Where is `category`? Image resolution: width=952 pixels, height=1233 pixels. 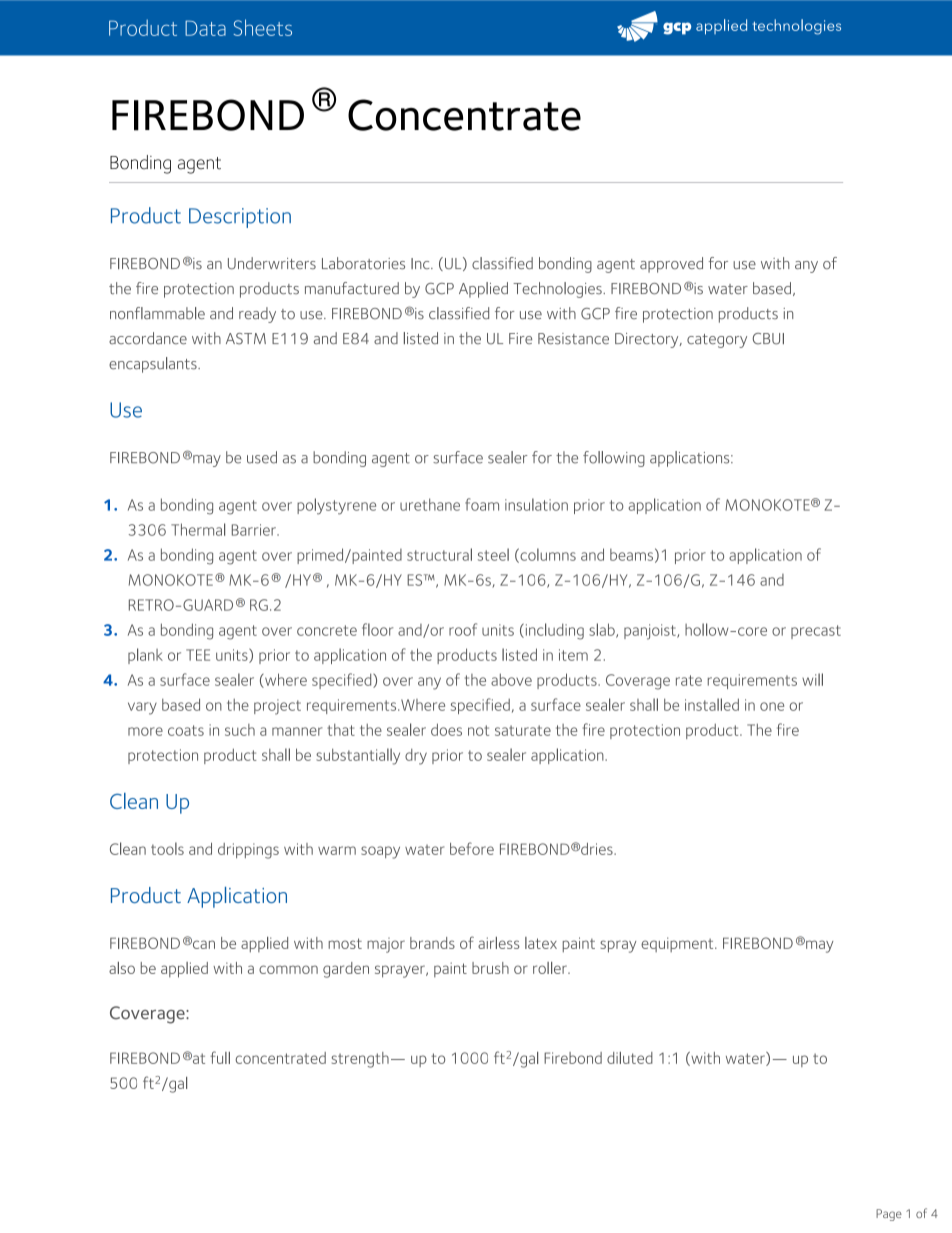 category is located at coordinates (717, 341).
